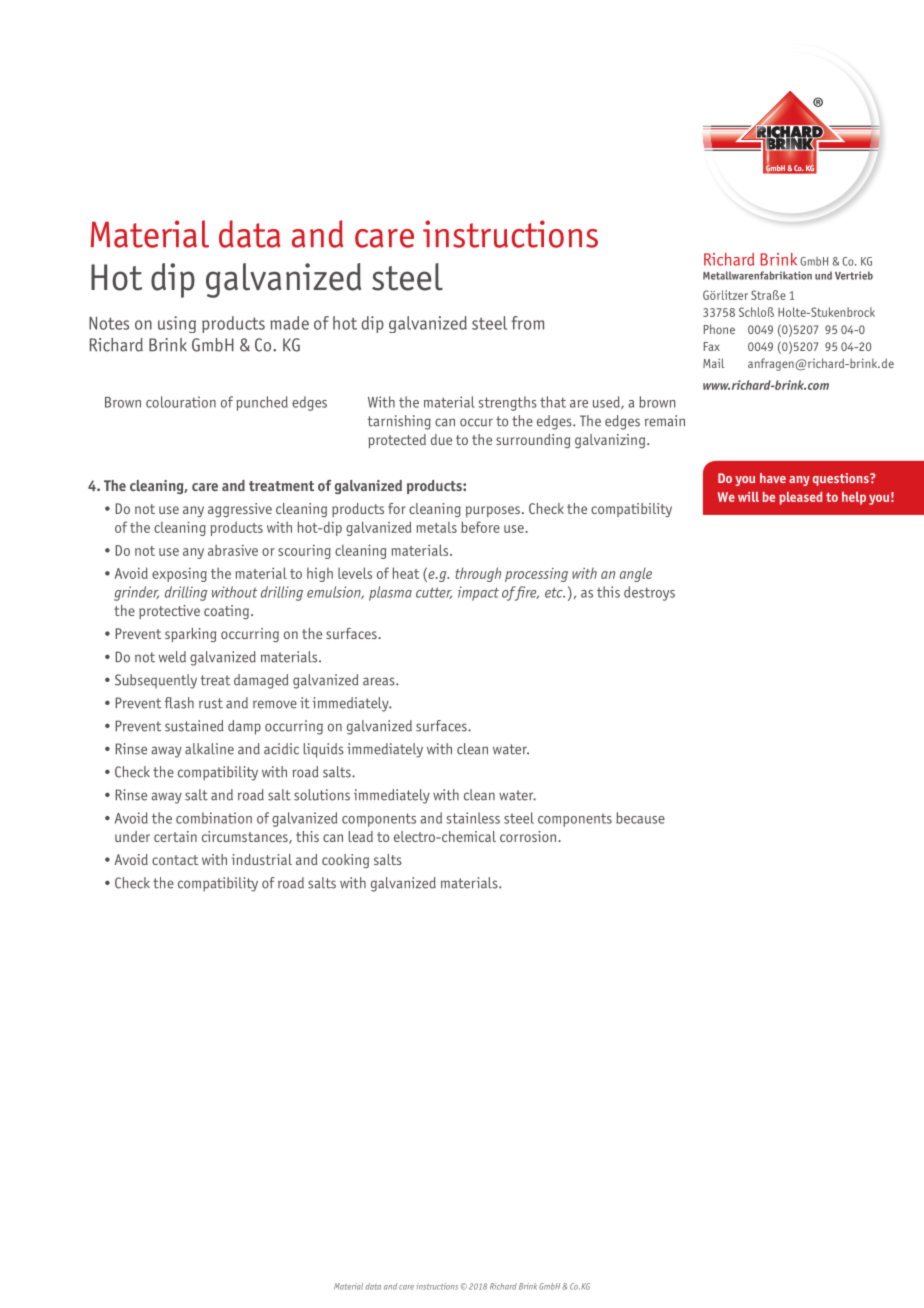 The image size is (924, 1308). I want to click on Phone, so click(719, 329).
